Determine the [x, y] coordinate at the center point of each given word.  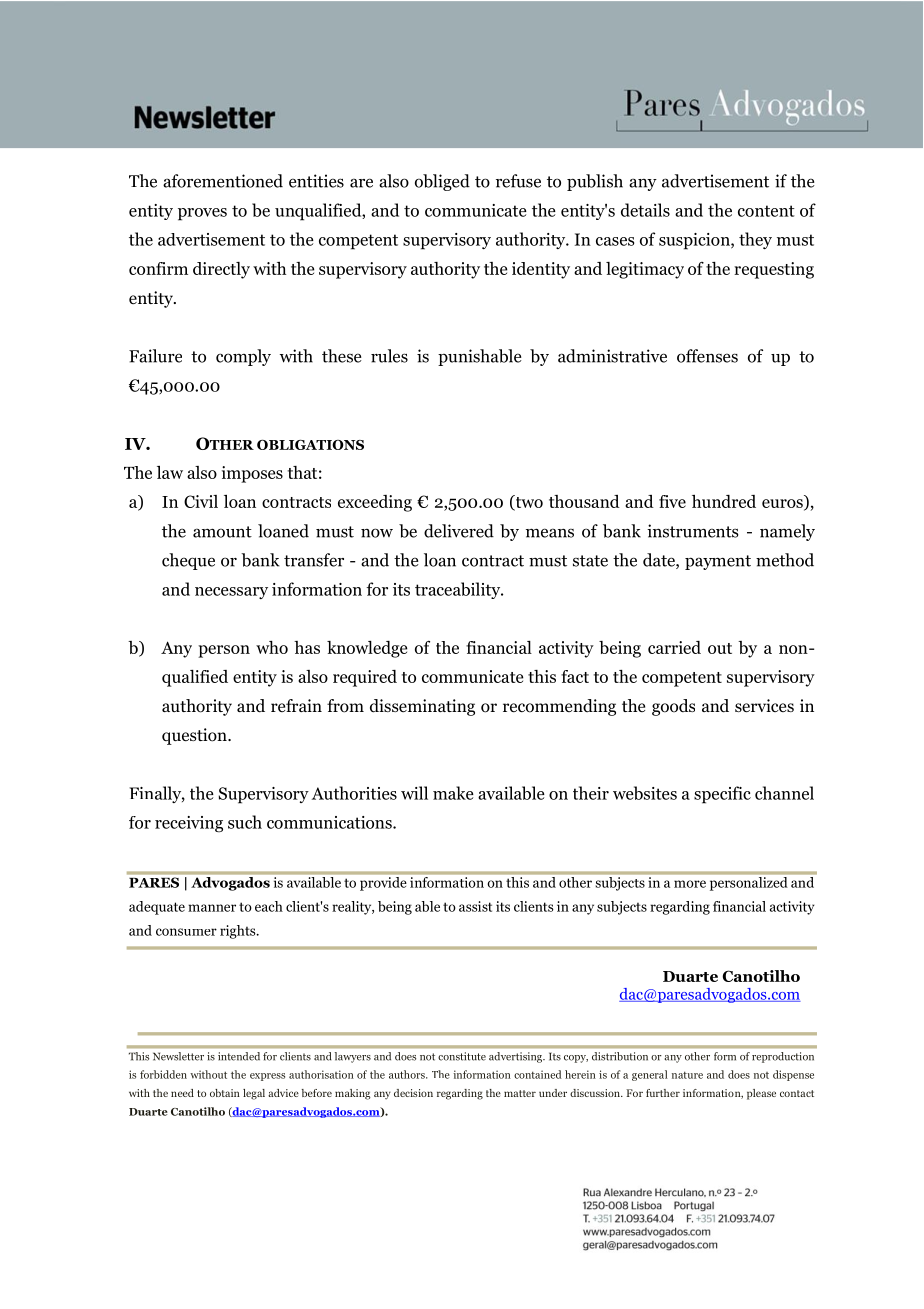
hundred [724, 501]
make [453, 793]
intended [239, 1056]
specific [722, 795]
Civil [201, 501]
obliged [442, 182]
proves [202, 214]
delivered [459, 531]
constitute [462, 1056]
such [245, 822]
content [766, 211]
